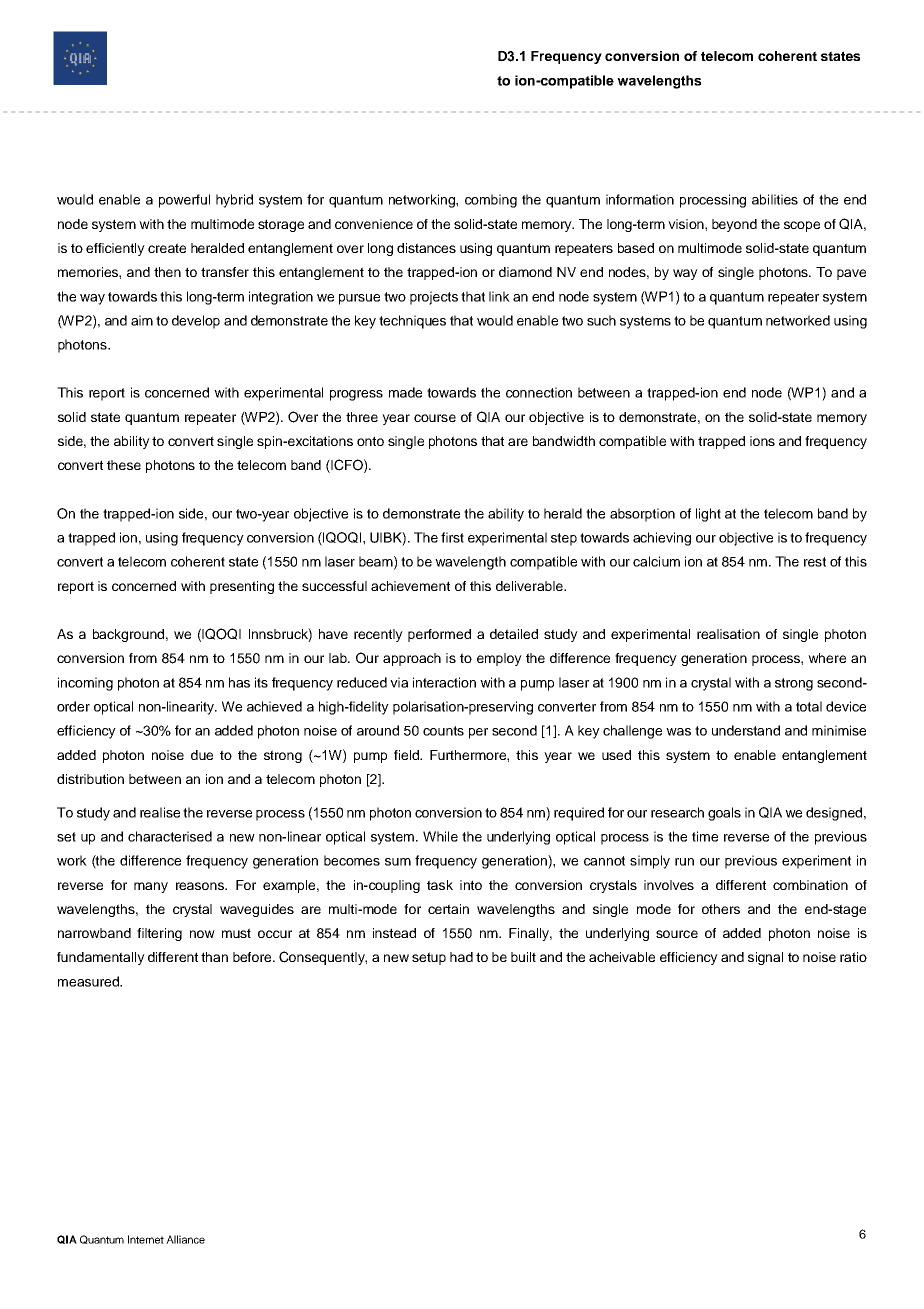  What do you see at coordinates (167, 248) in the image?
I see `create` at bounding box center [167, 248].
